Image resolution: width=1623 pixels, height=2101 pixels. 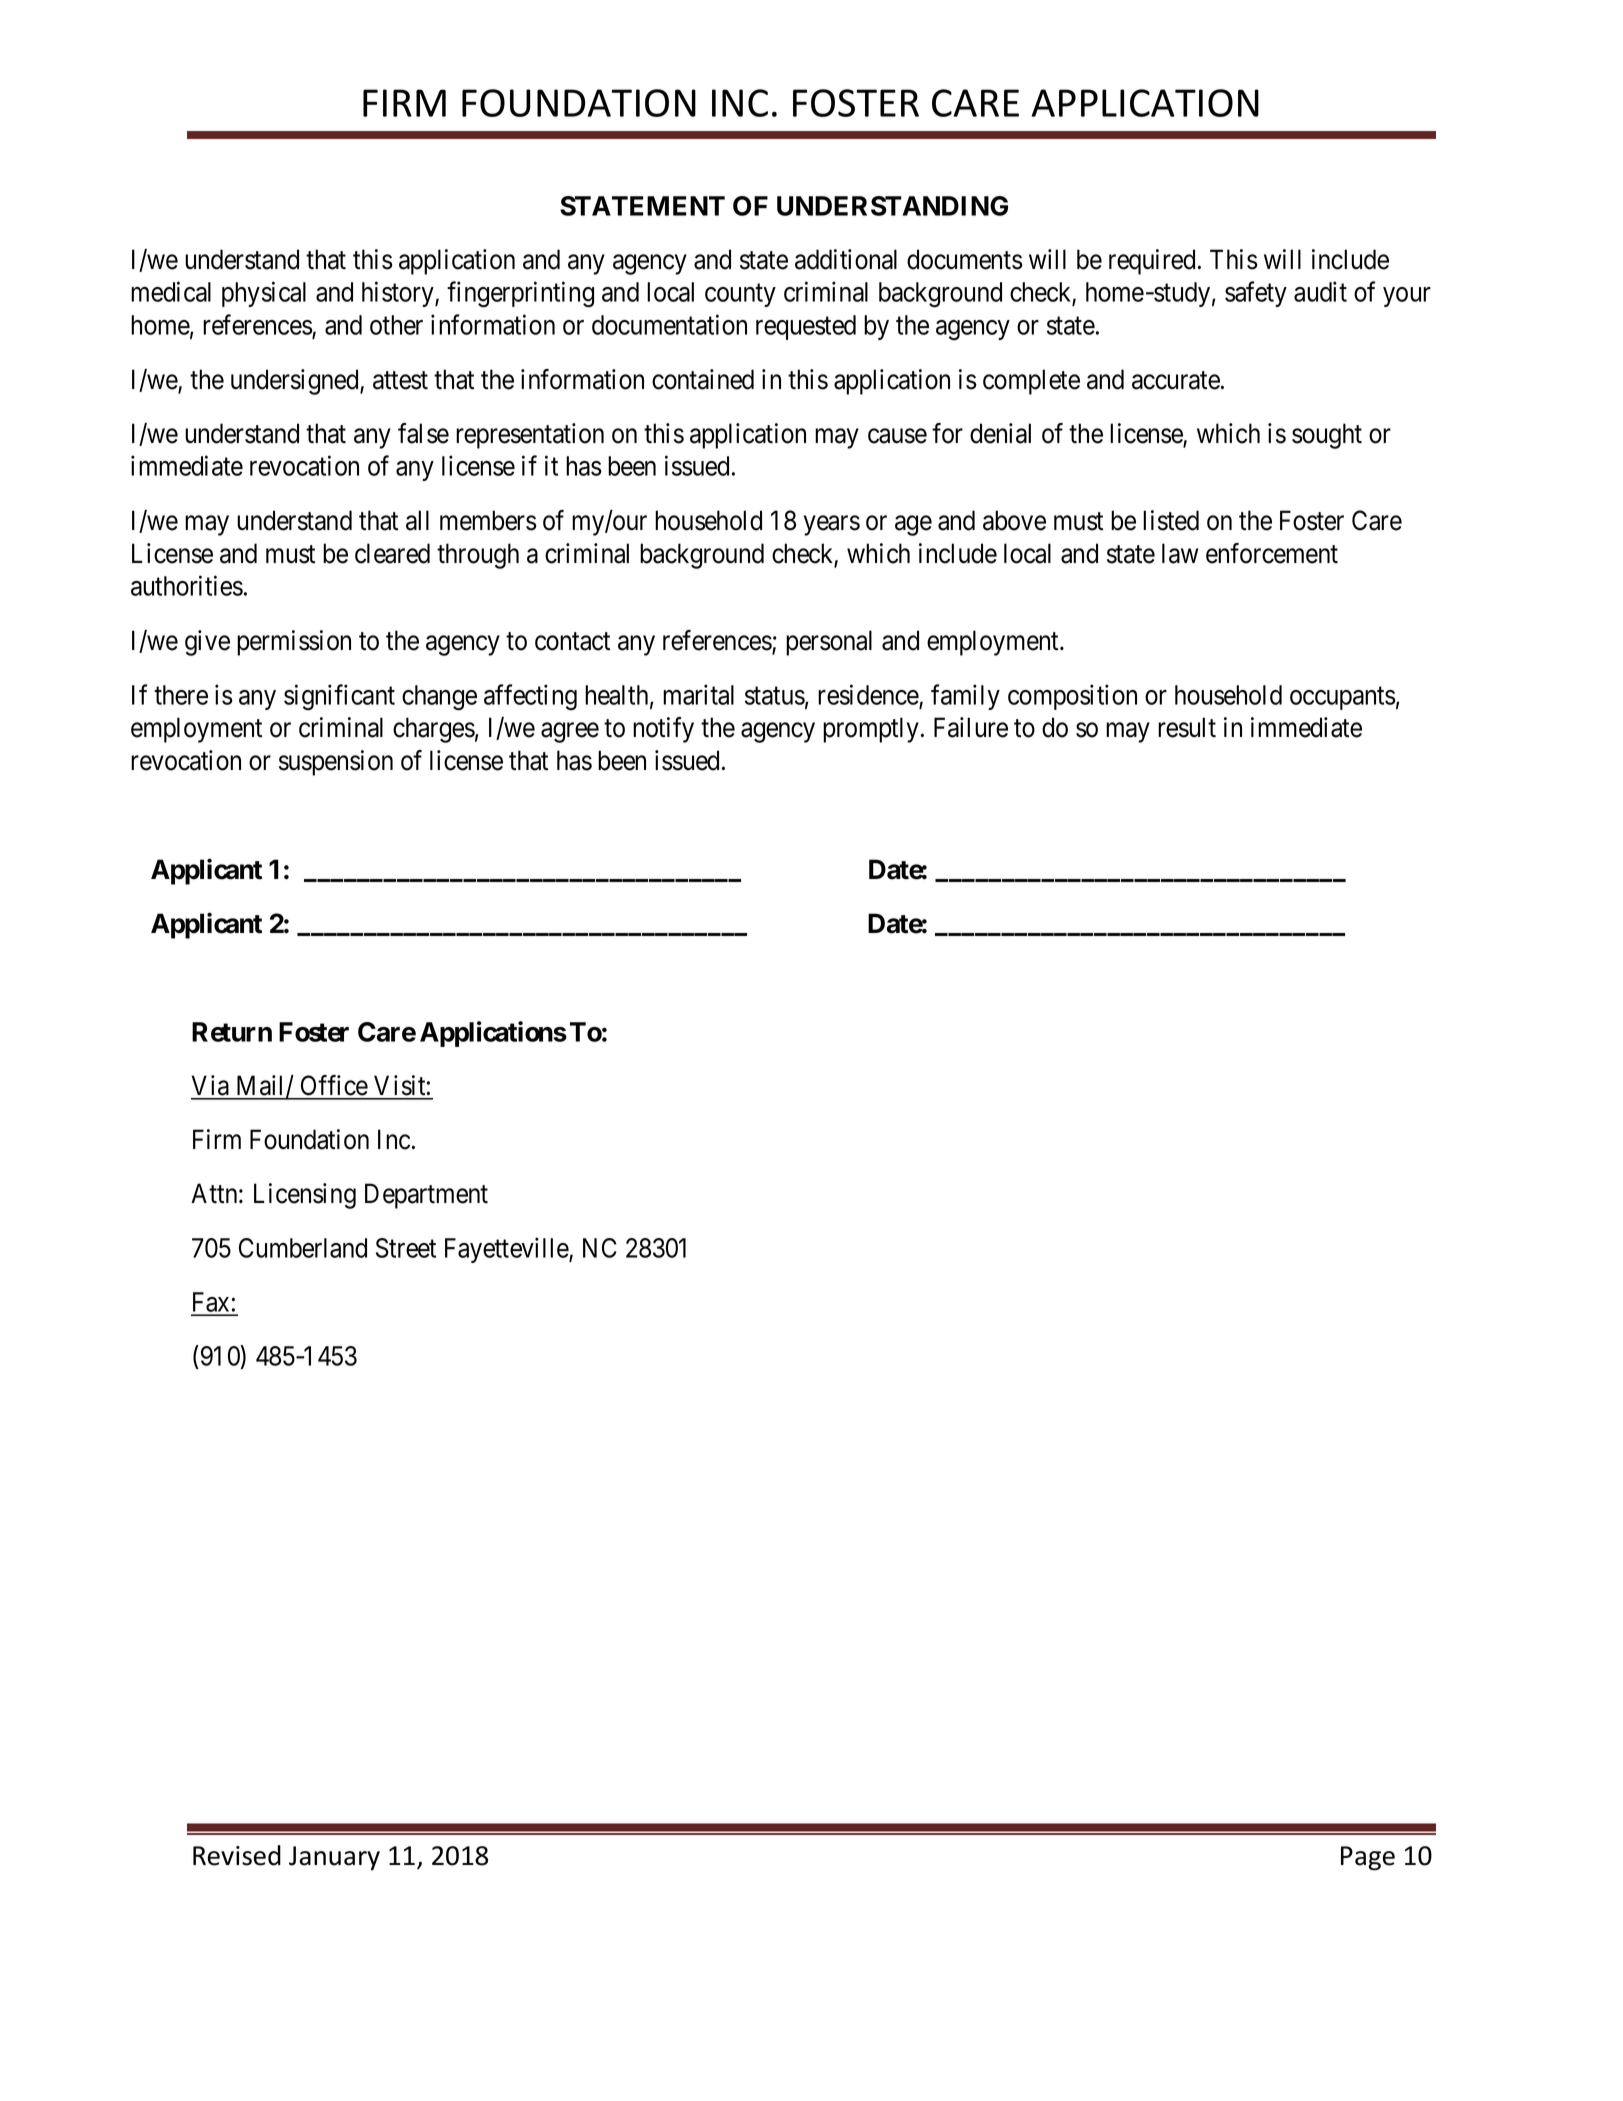 What do you see at coordinates (829, 643) in the document?
I see `personal` at bounding box center [829, 643].
